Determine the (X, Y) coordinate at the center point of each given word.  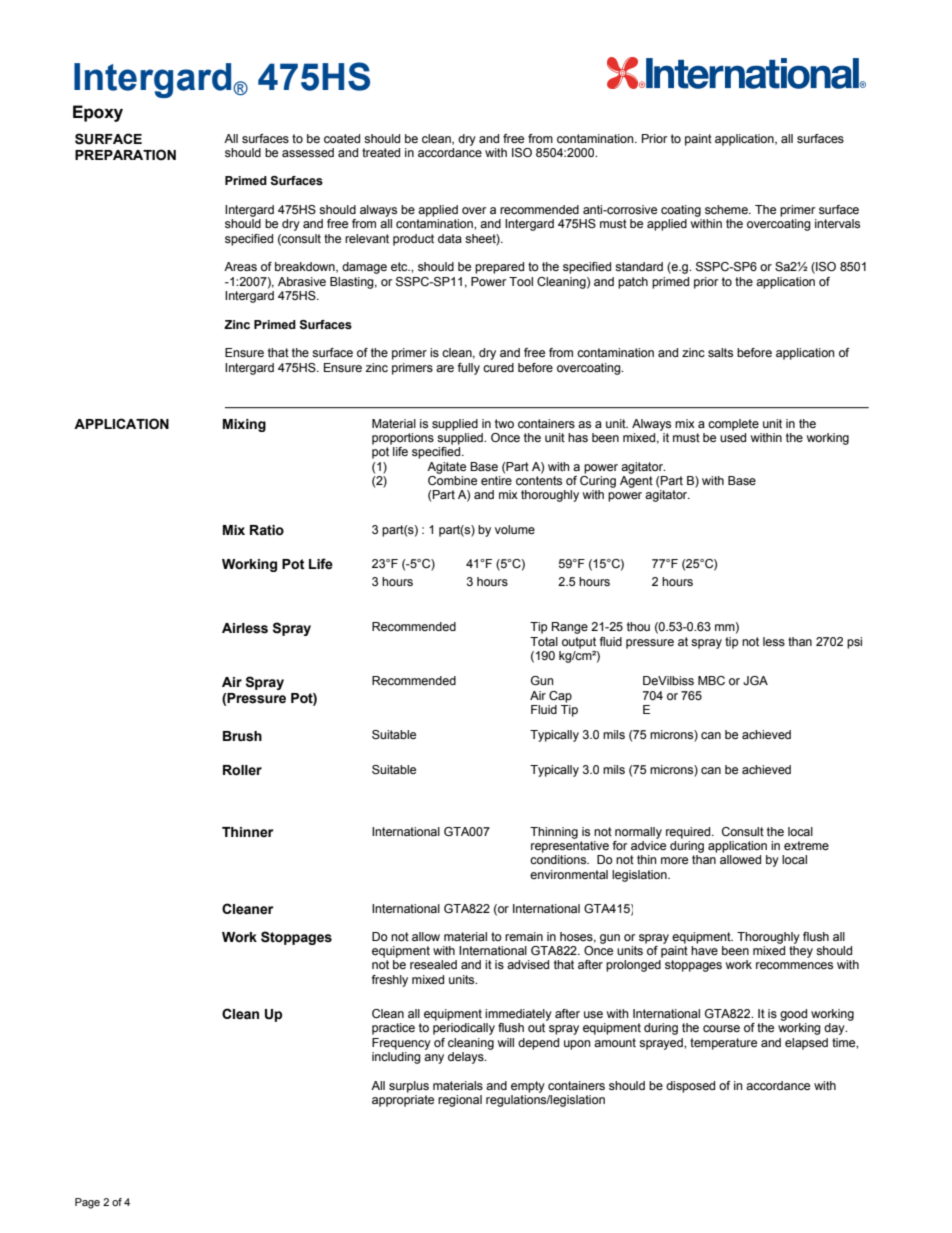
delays (467, 1058)
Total (544, 641)
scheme (727, 209)
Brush (242, 736)
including (396, 1058)
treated (381, 152)
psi (854, 643)
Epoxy (98, 113)
